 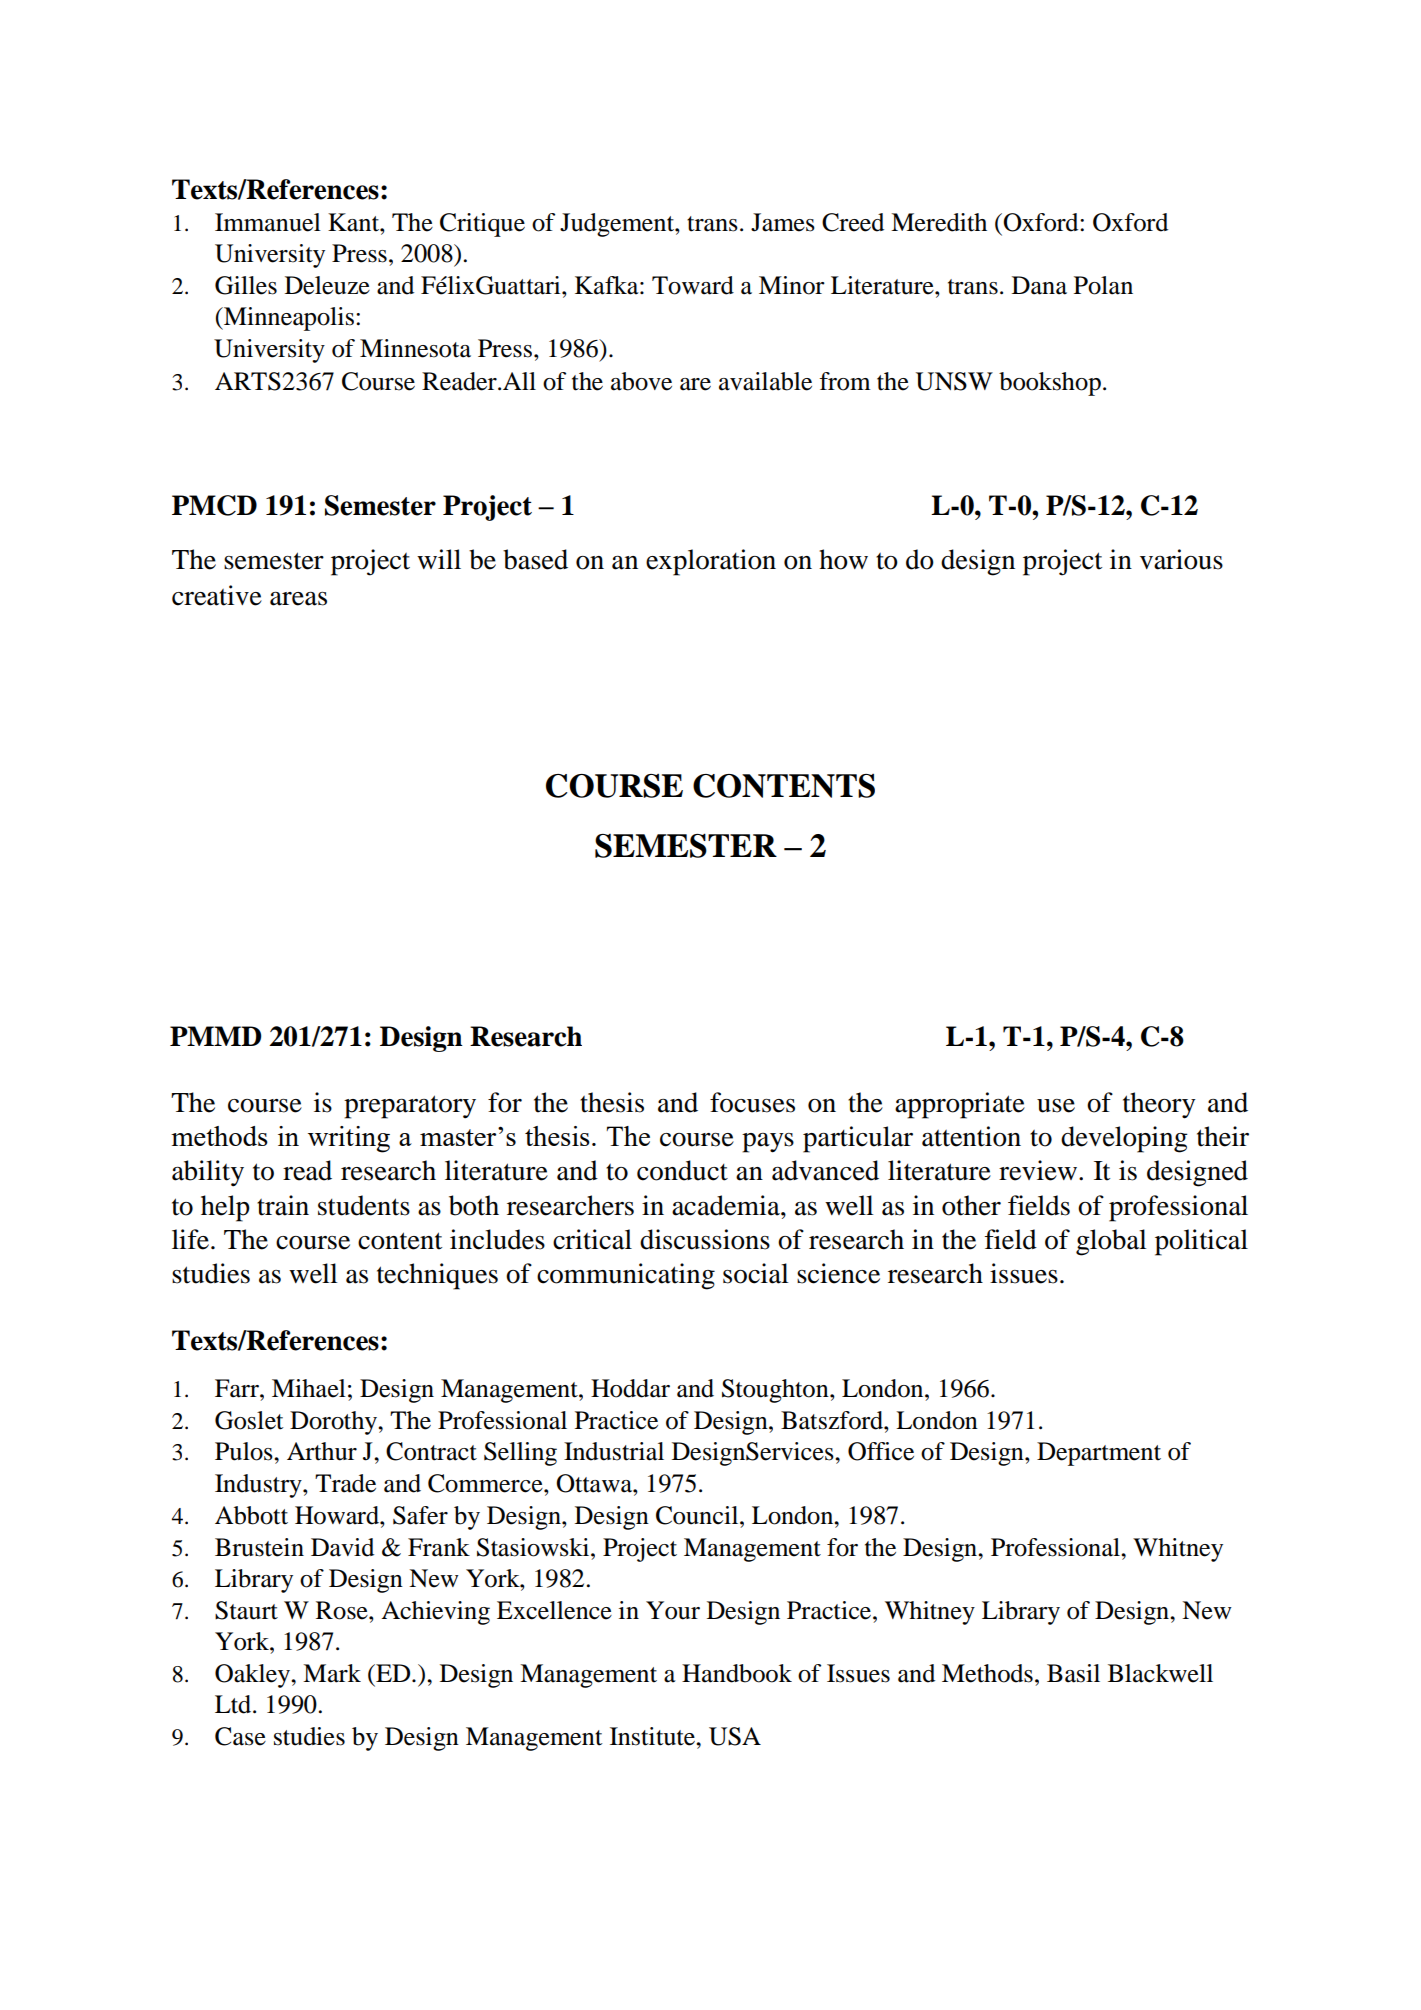 What do you see at coordinates (1039, 285) in the page?
I see `Dana` at bounding box center [1039, 285].
